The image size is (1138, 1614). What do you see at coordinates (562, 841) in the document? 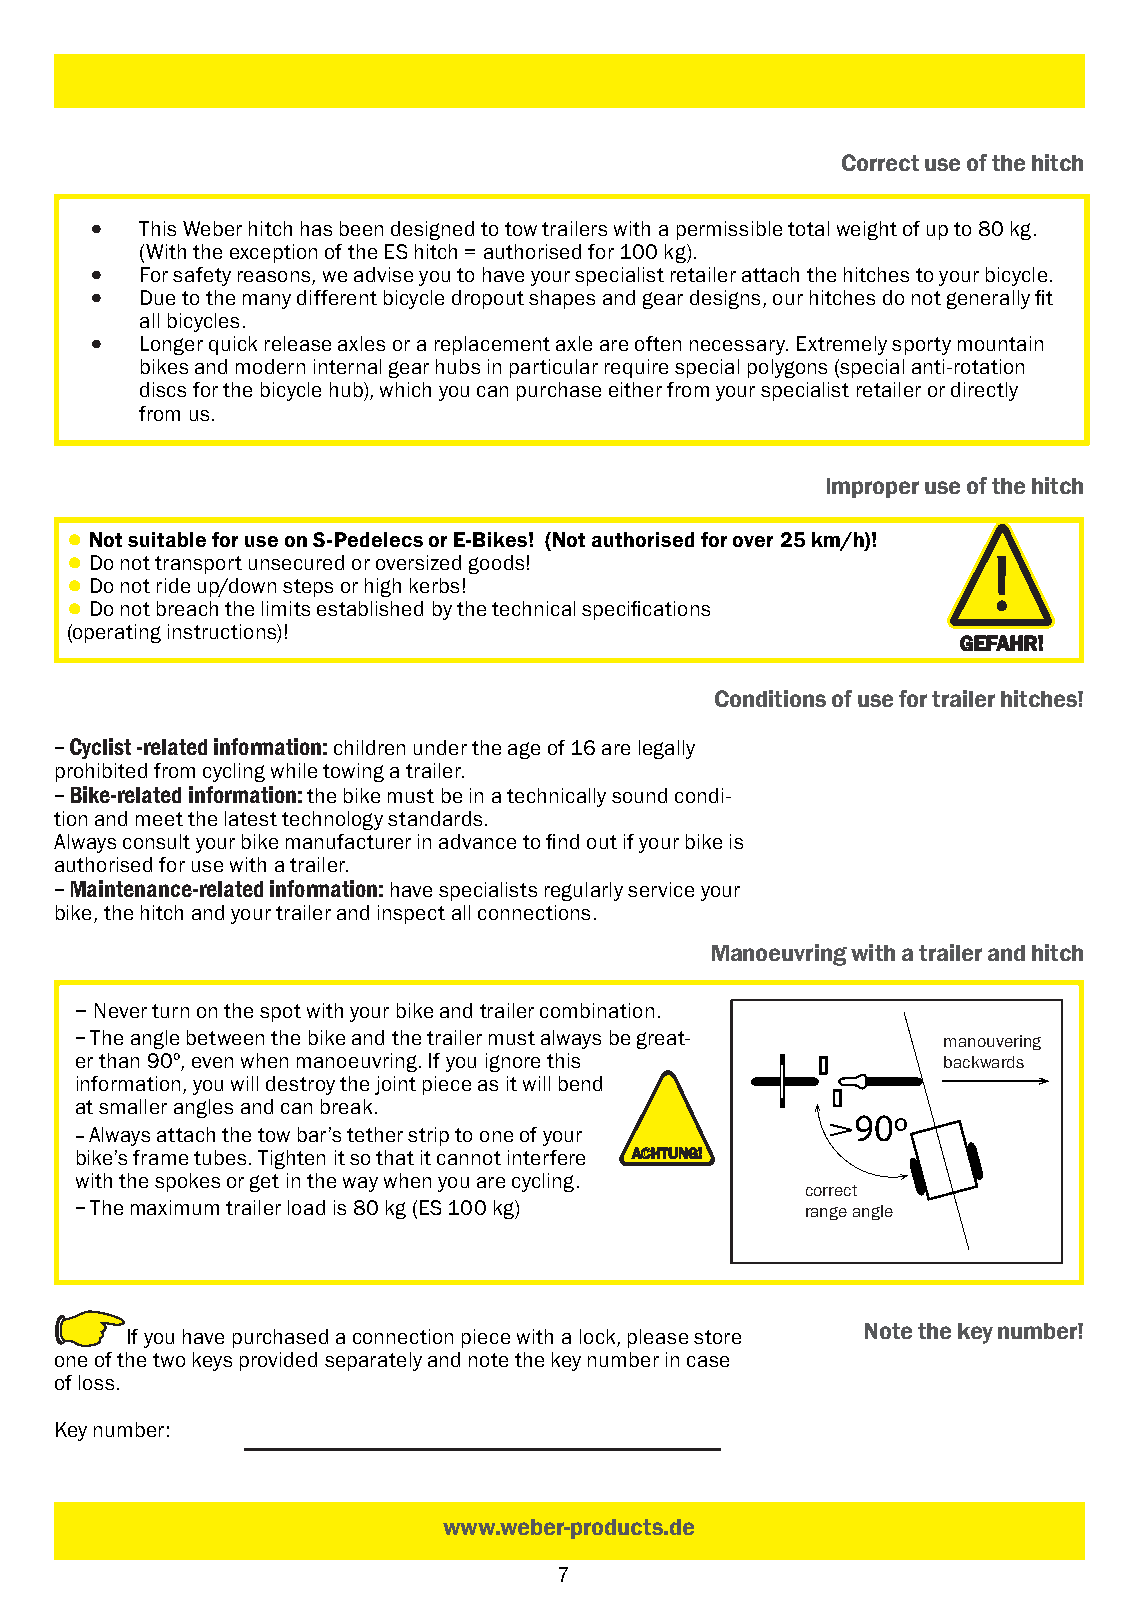
I see `find` at bounding box center [562, 841].
